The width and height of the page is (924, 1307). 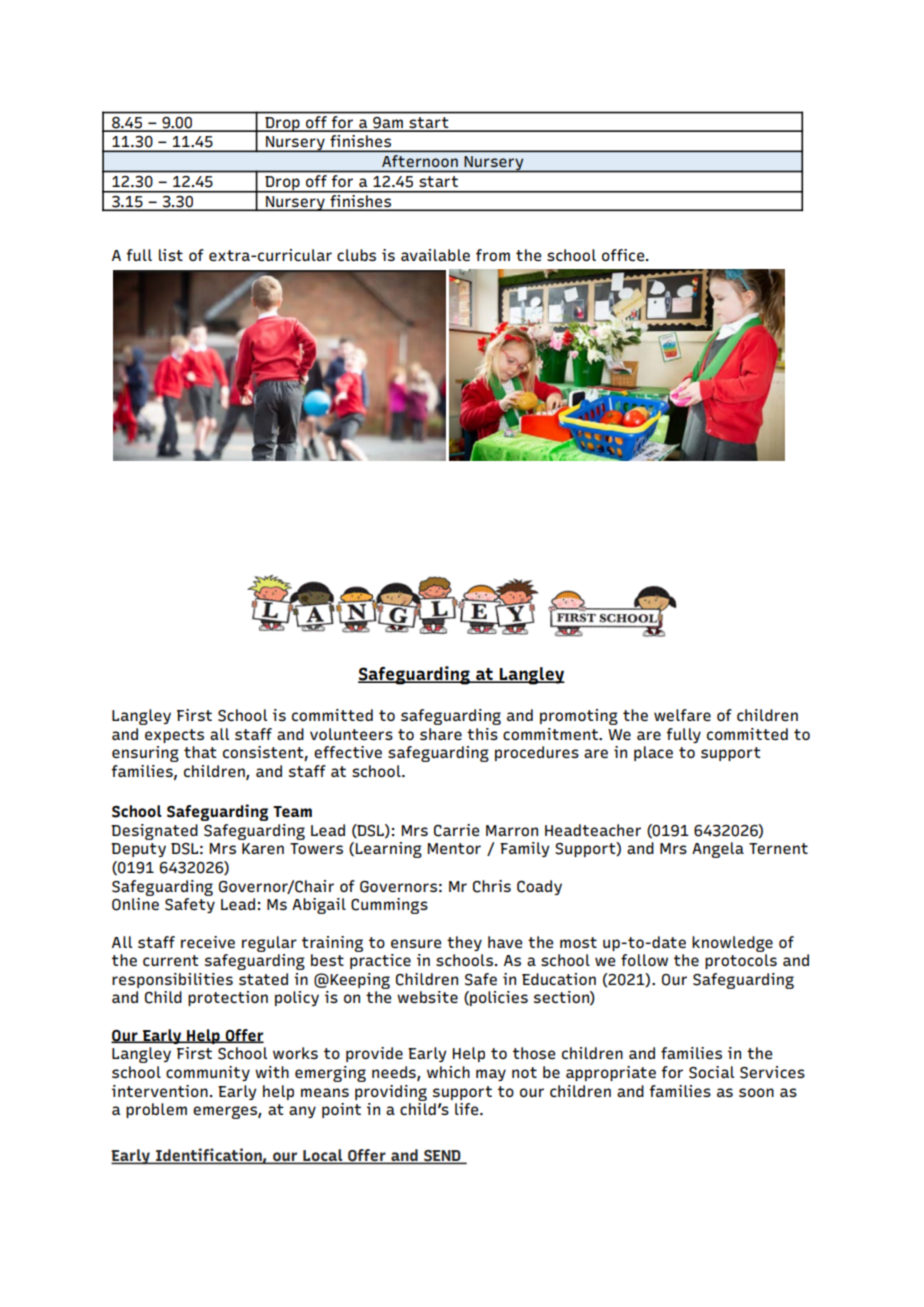 What do you see at coordinates (653, 753) in the page?
I see `place` at bounding box center [653, 753].
